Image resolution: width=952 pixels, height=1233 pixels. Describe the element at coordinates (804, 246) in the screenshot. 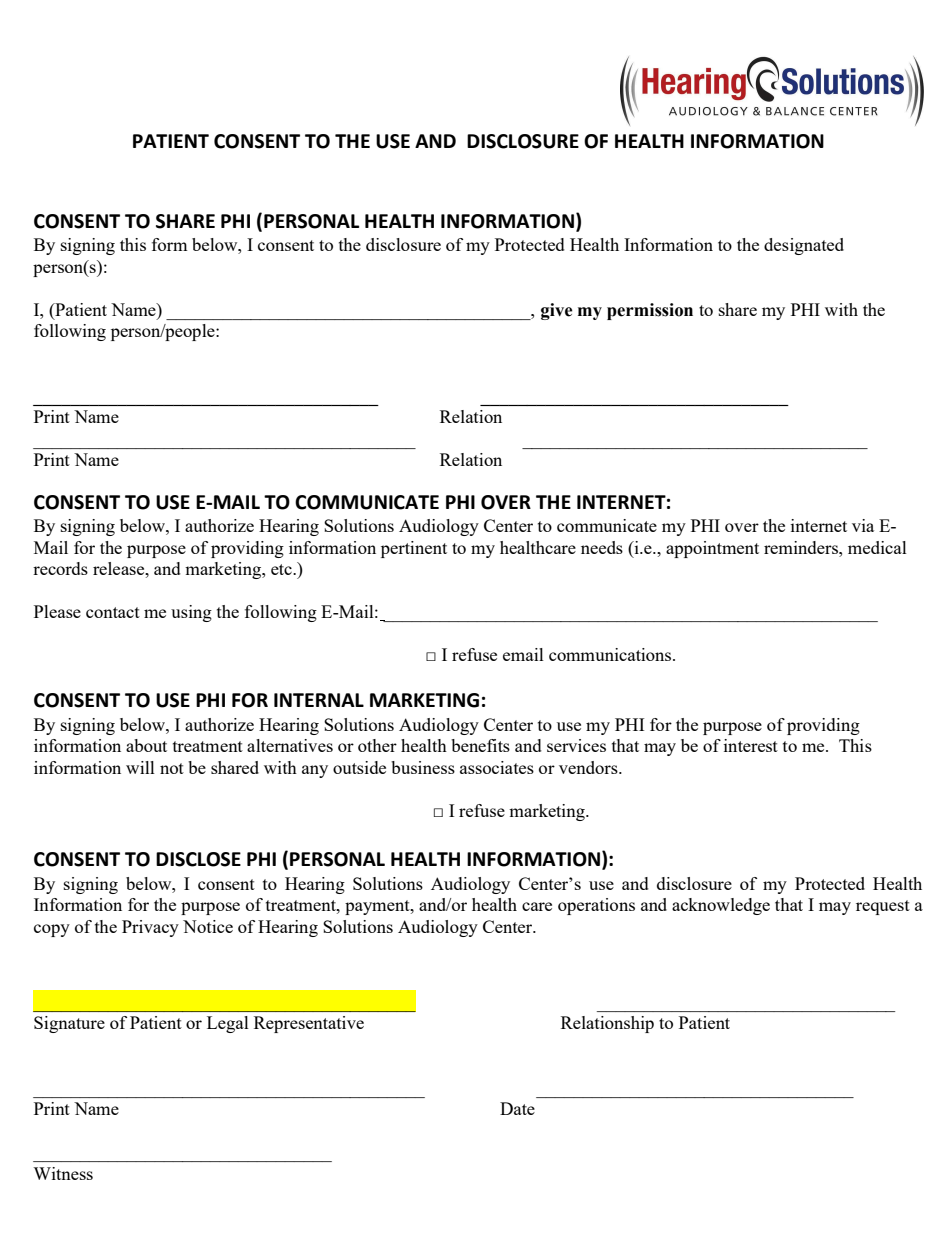

I see `designated` at that location.
